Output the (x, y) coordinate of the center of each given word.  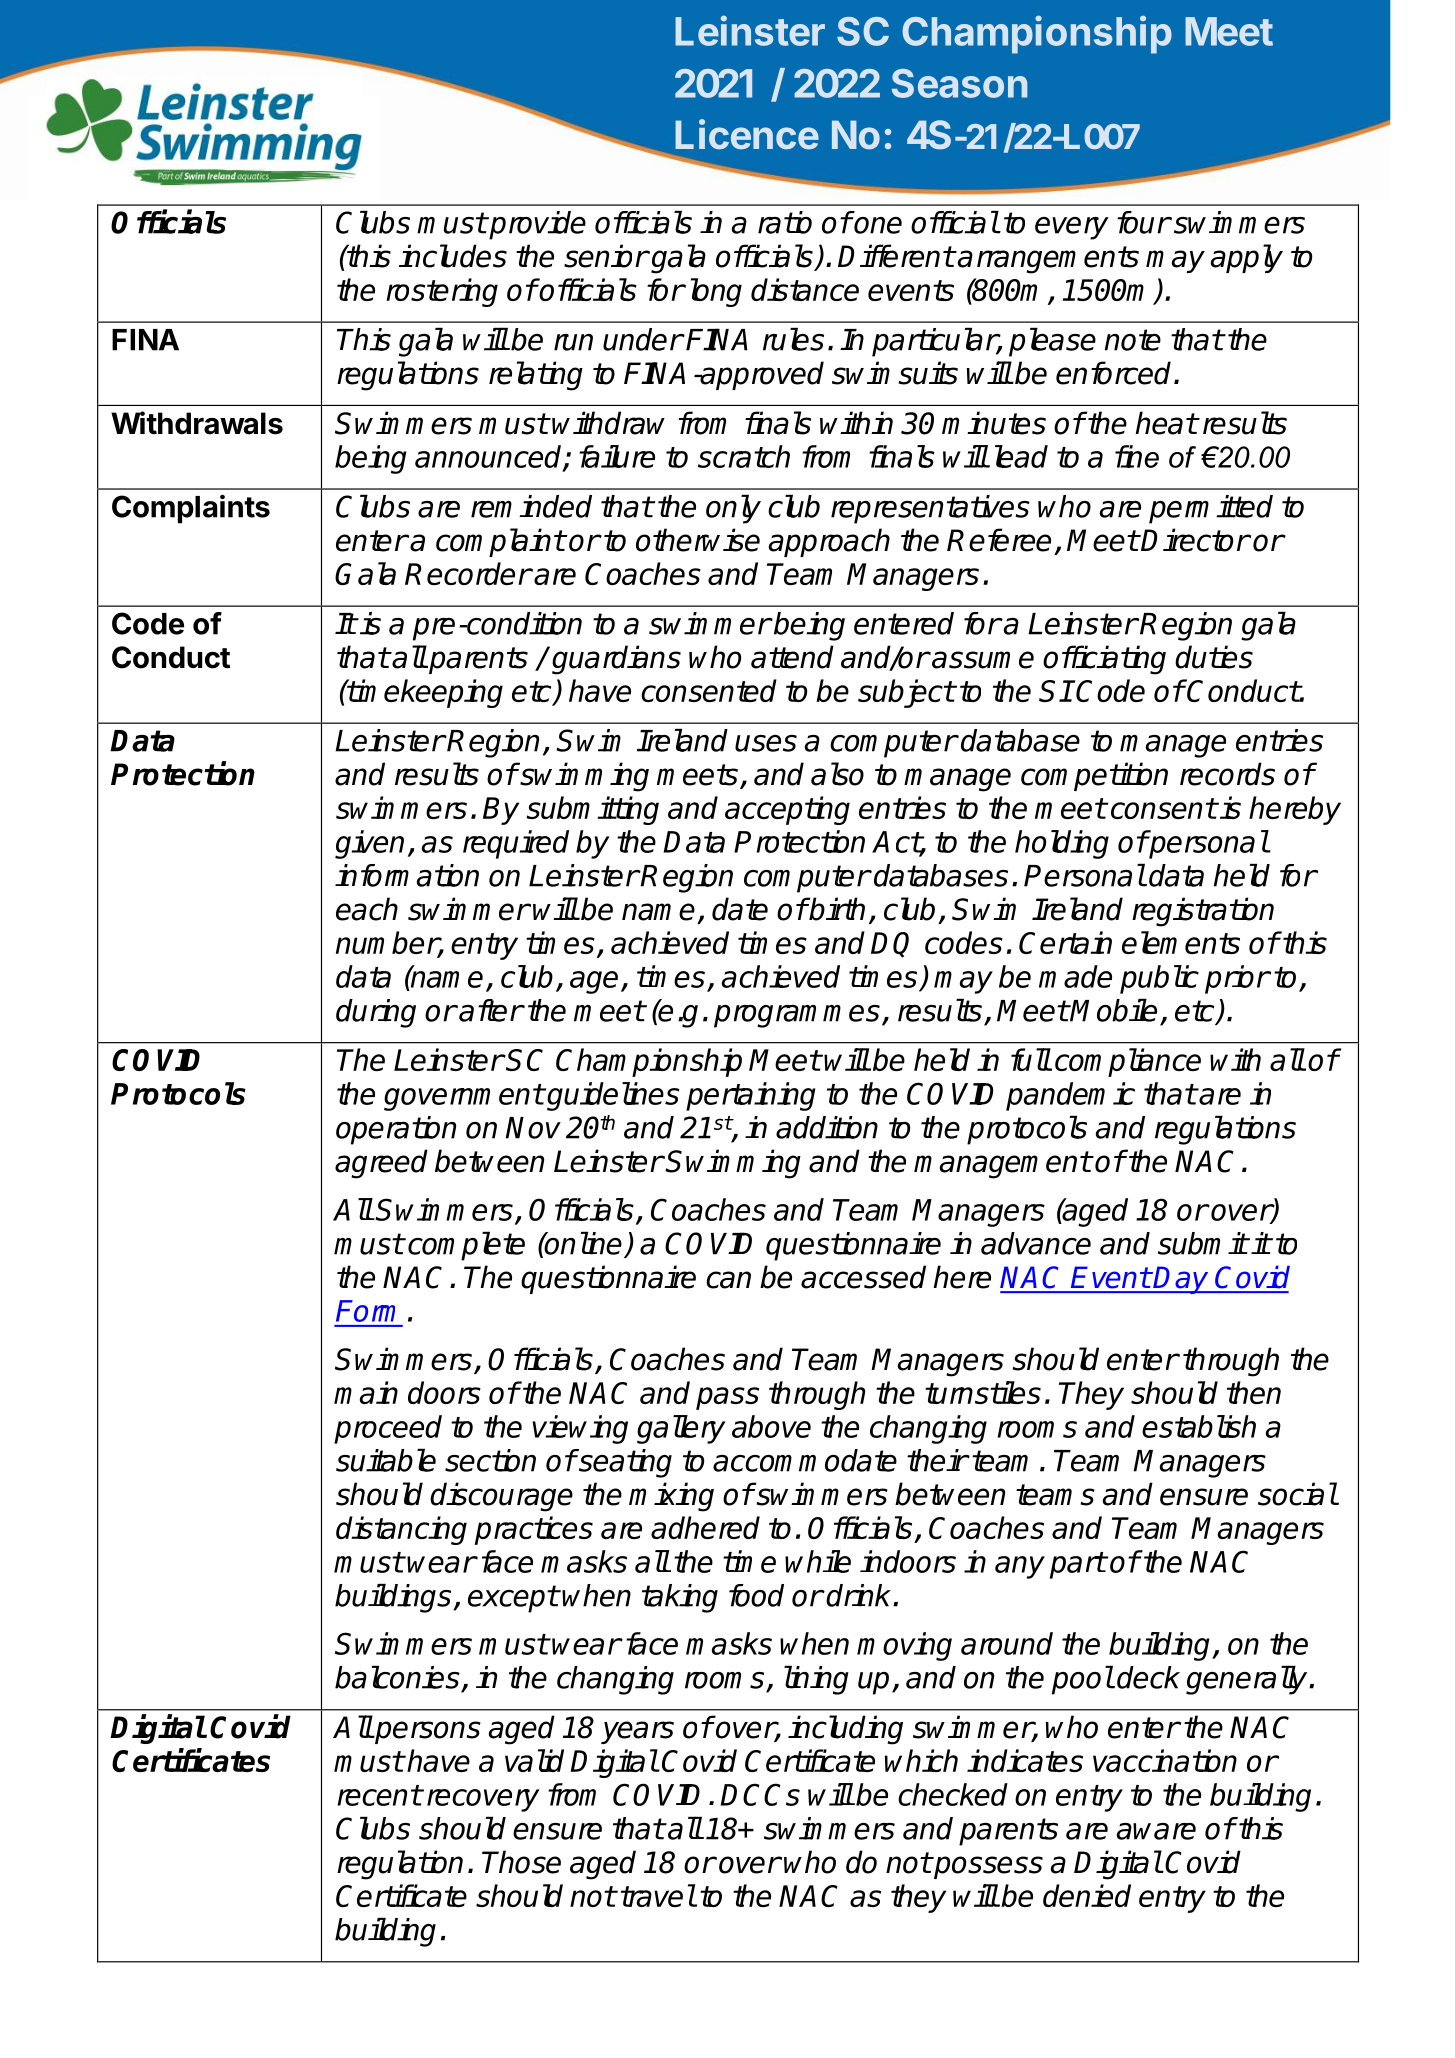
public (1159, 979)
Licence (747, 134)
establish (1199, 1426)
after (491, 1010)
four (1143, 222)
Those (521, 1862)
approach (829, 542)
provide (537, 225)
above (771, 1426)
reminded (531, 506)
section (490, 1460)
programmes (797, 1016)
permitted (1211, 509)
